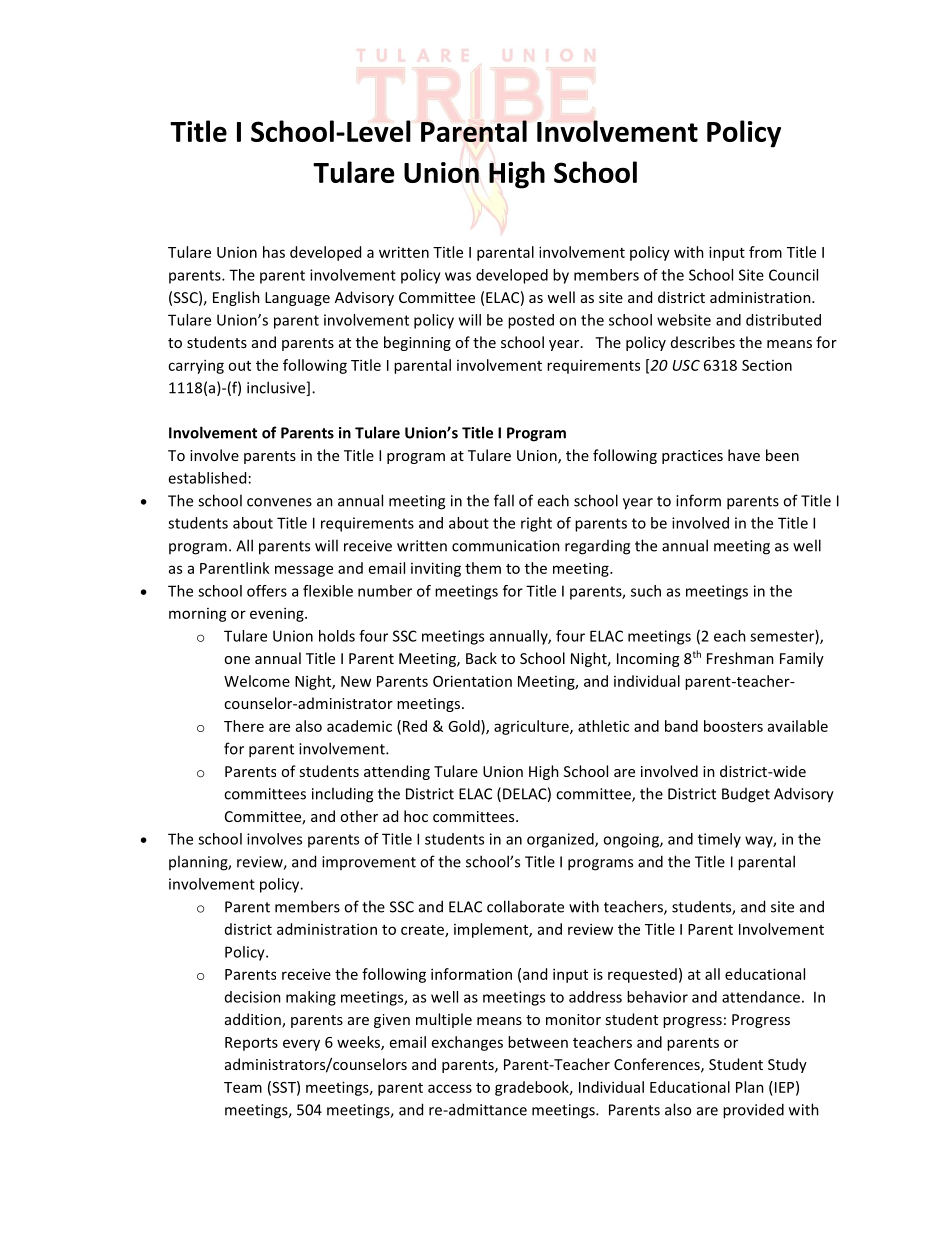 This screenshot has width=952, height=1233. What do you see at coordinates (274, 252) in the screenshot?
I see `has` at bounding box center [274, 252].
